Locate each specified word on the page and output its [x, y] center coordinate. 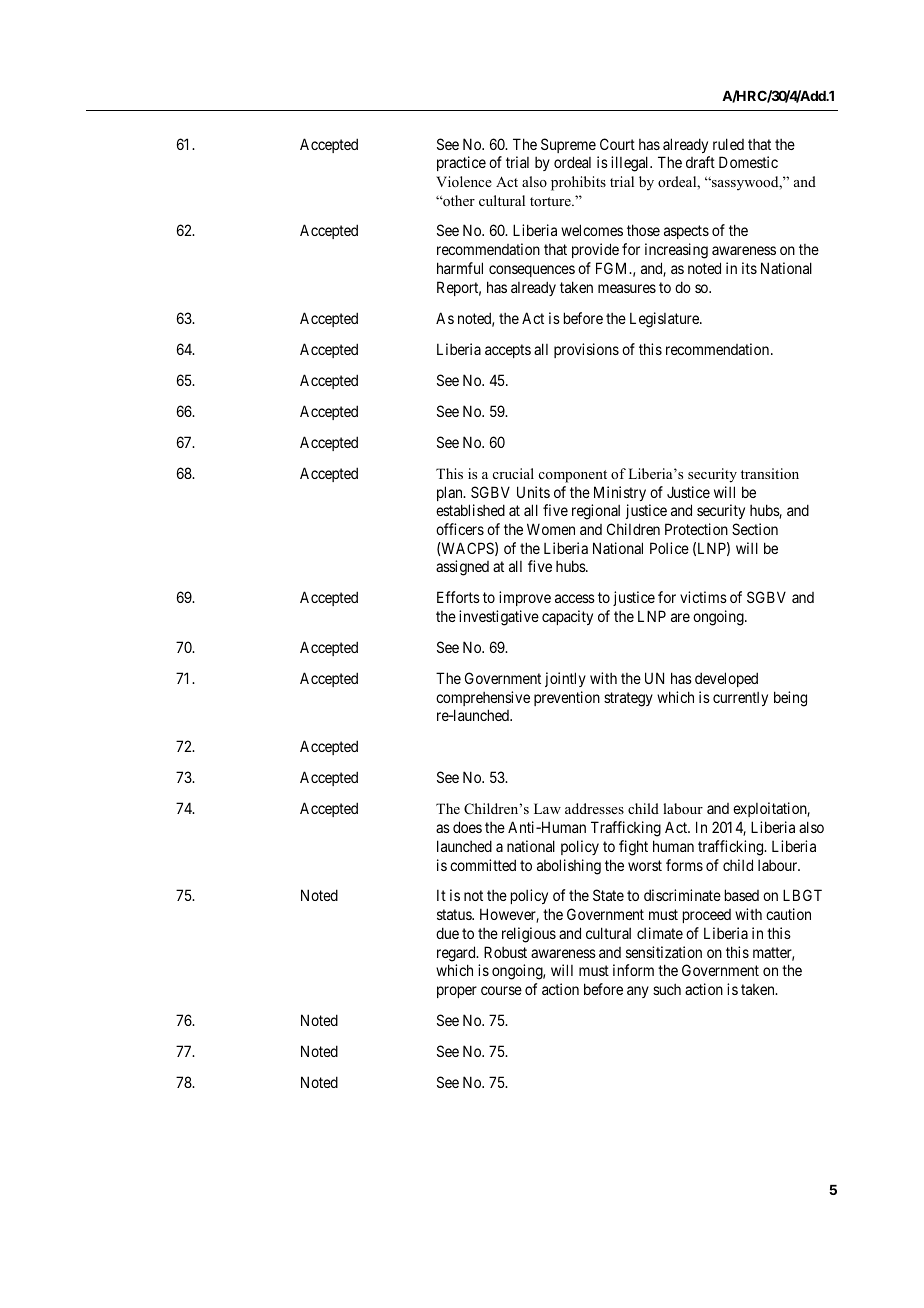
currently [740, 699]
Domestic [748, 162]
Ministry [620, 493]
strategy [628, 699]
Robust [505, 952]
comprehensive [483, 698]
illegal [631, 164]
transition [770, 473]
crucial [513, 473]
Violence [464, 181]
